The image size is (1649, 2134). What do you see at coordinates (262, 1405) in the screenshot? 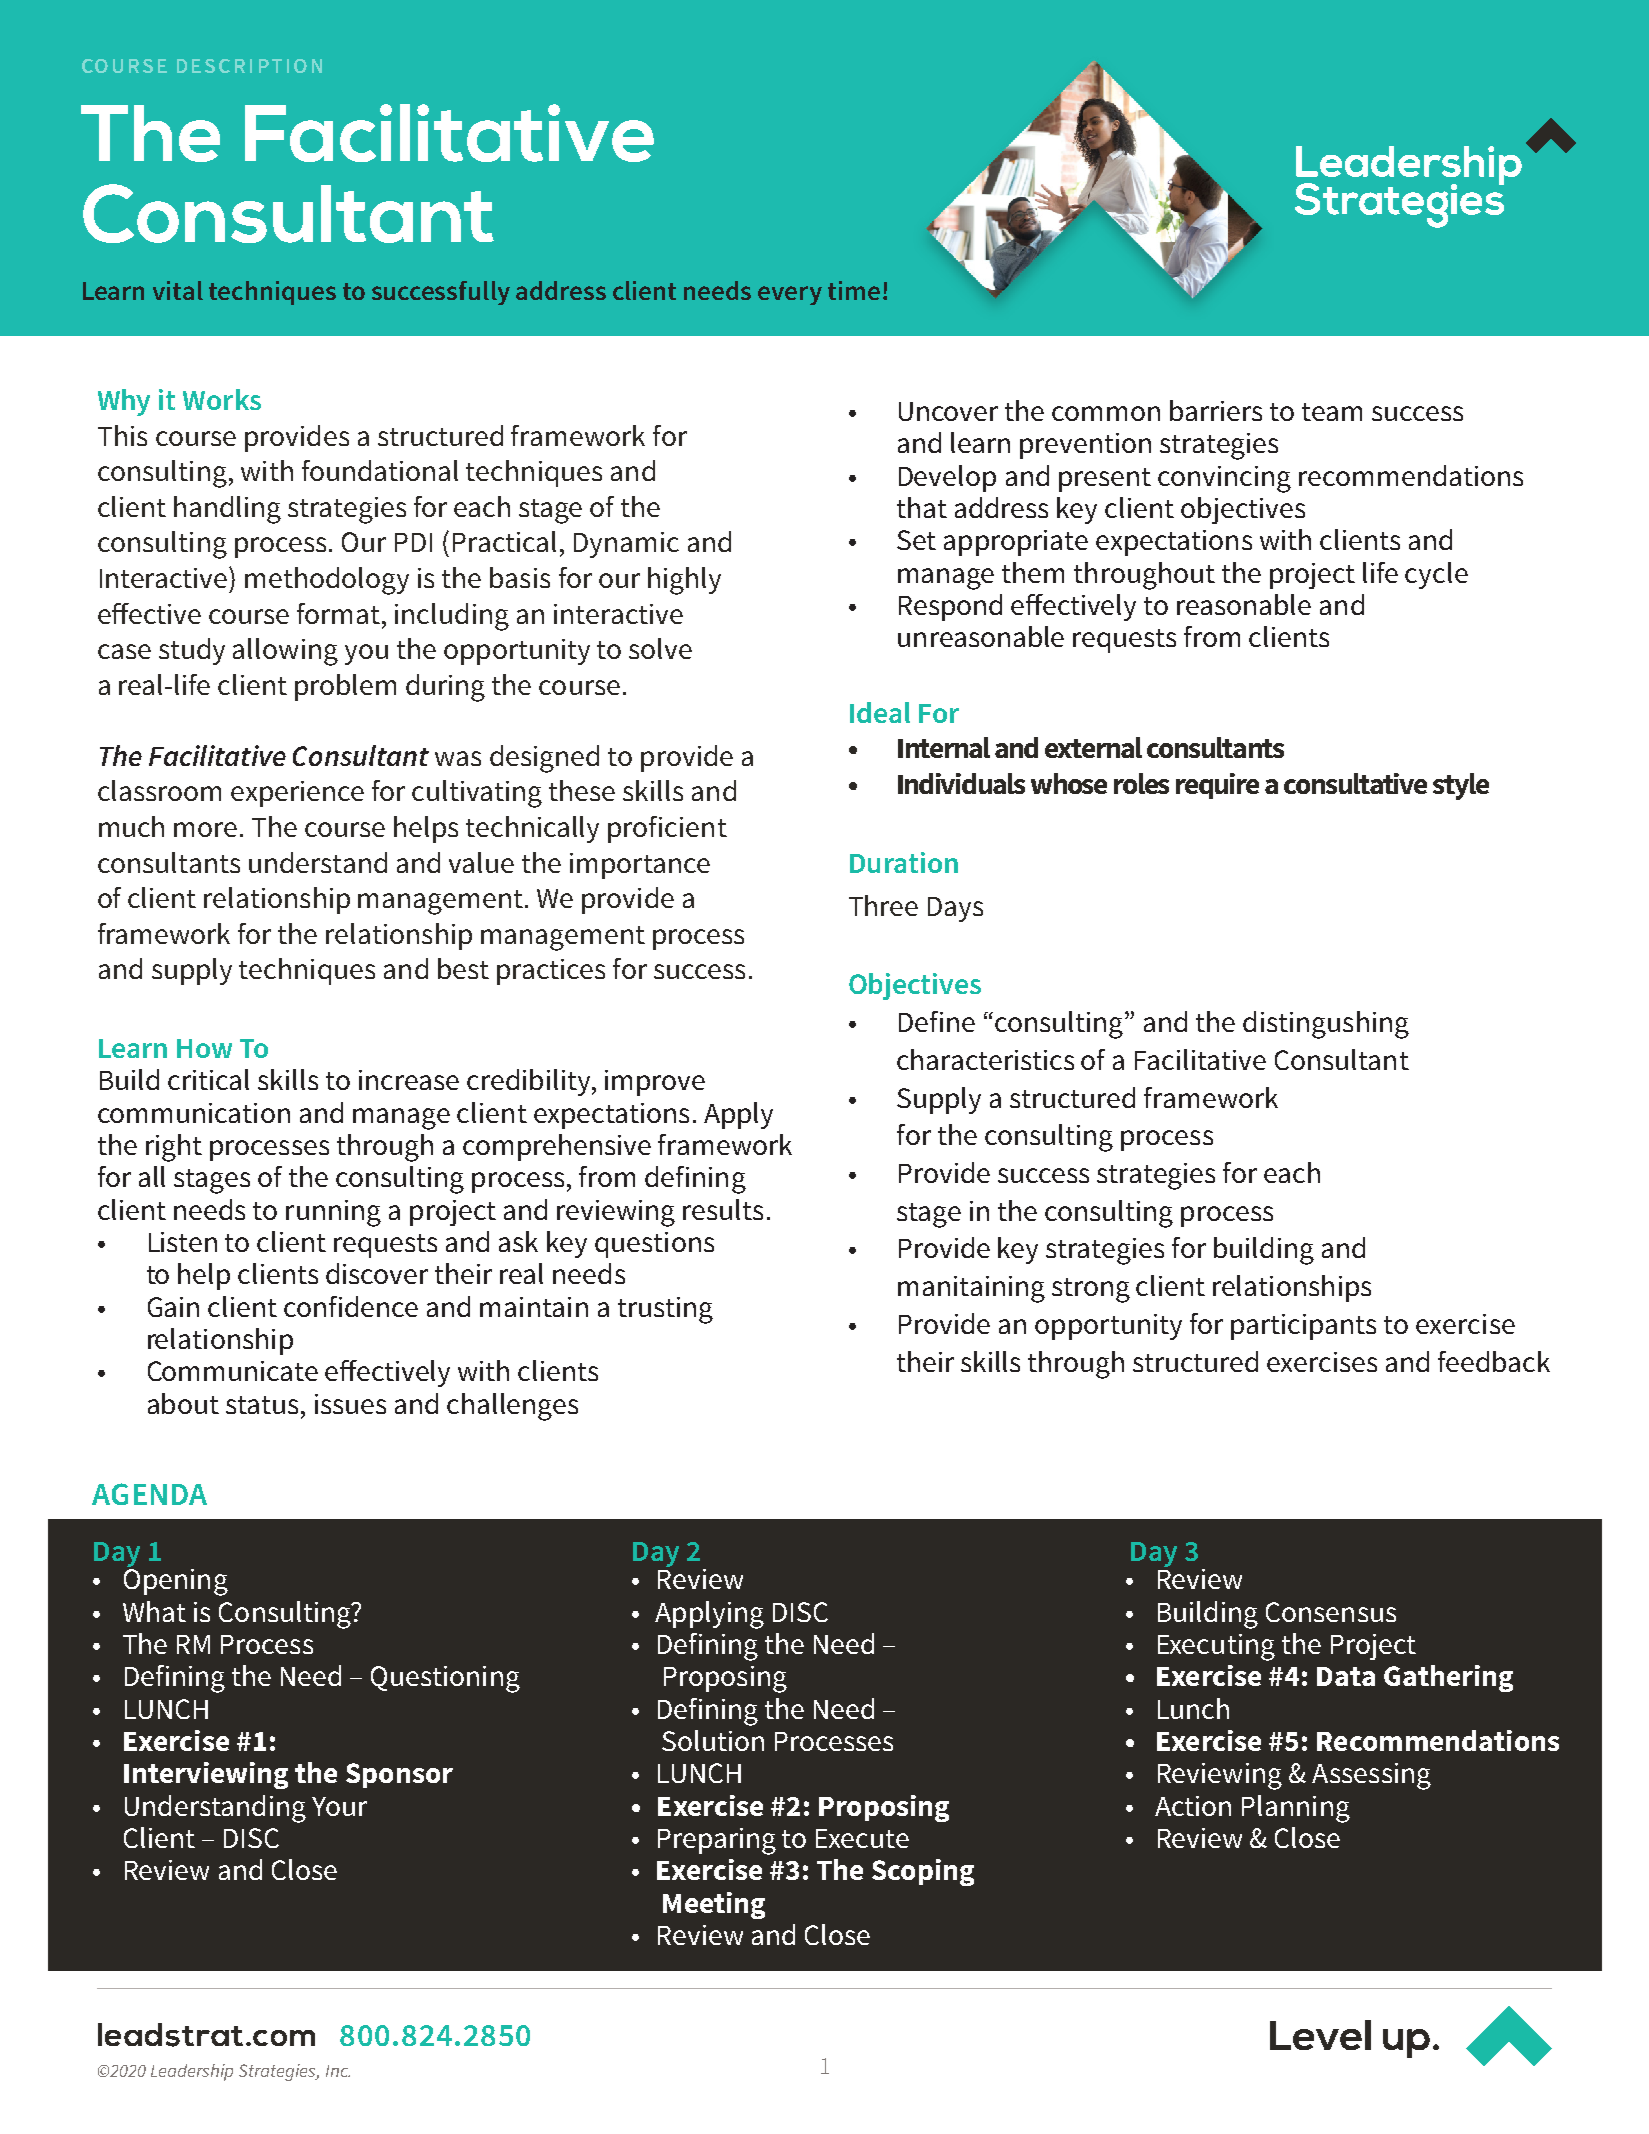
I see `status` at bounding box center [262, 1405].
